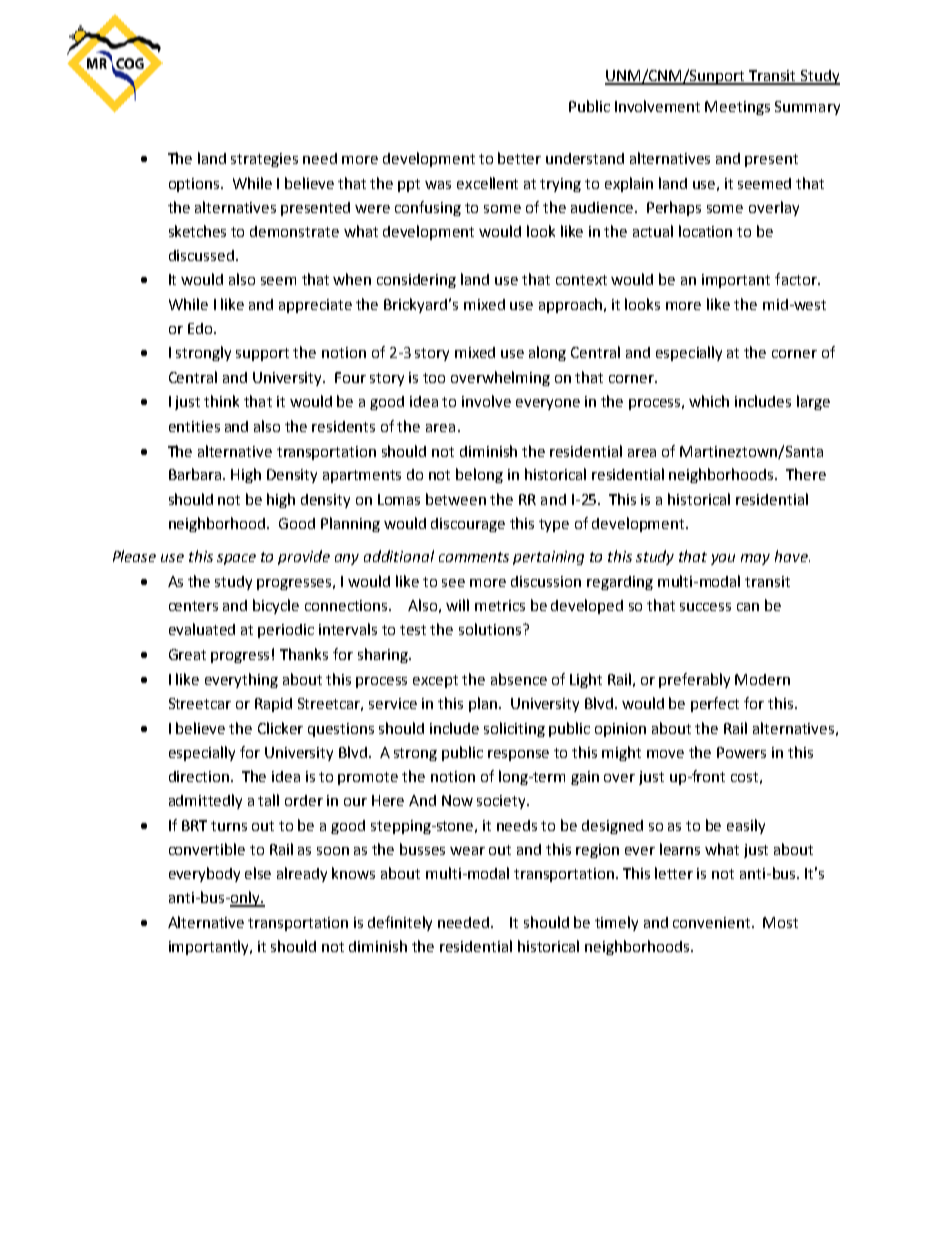  I want to click on wear, so click(467, 851).
